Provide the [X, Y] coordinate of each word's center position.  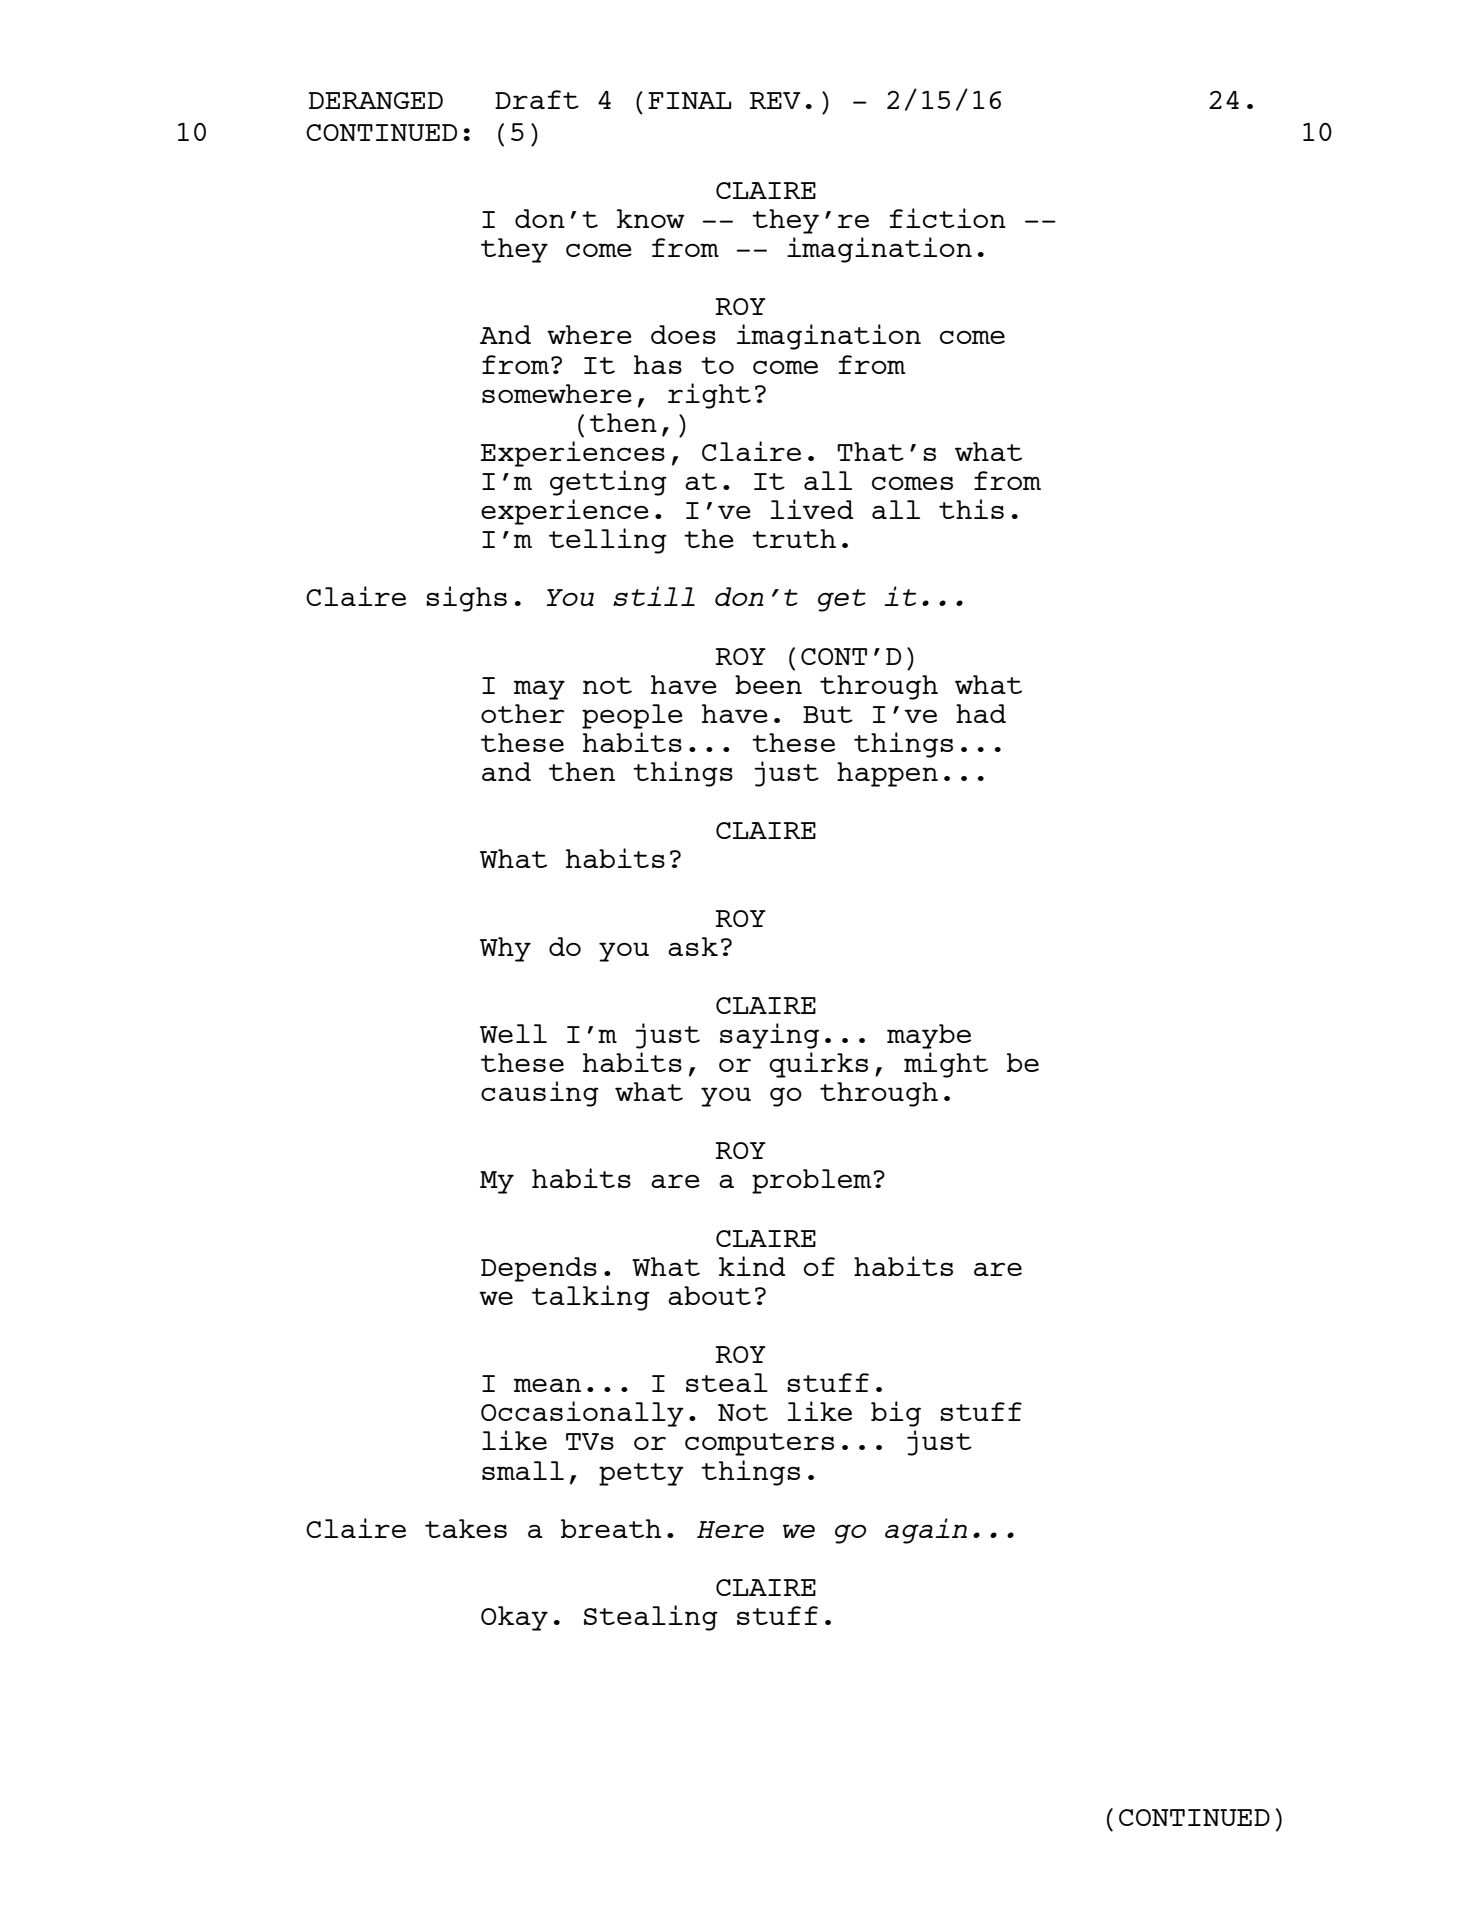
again [926, 1531]
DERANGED [376, 100]
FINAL [689, 100]
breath [611, 1528]
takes [466, 1528]
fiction [948, 218]
